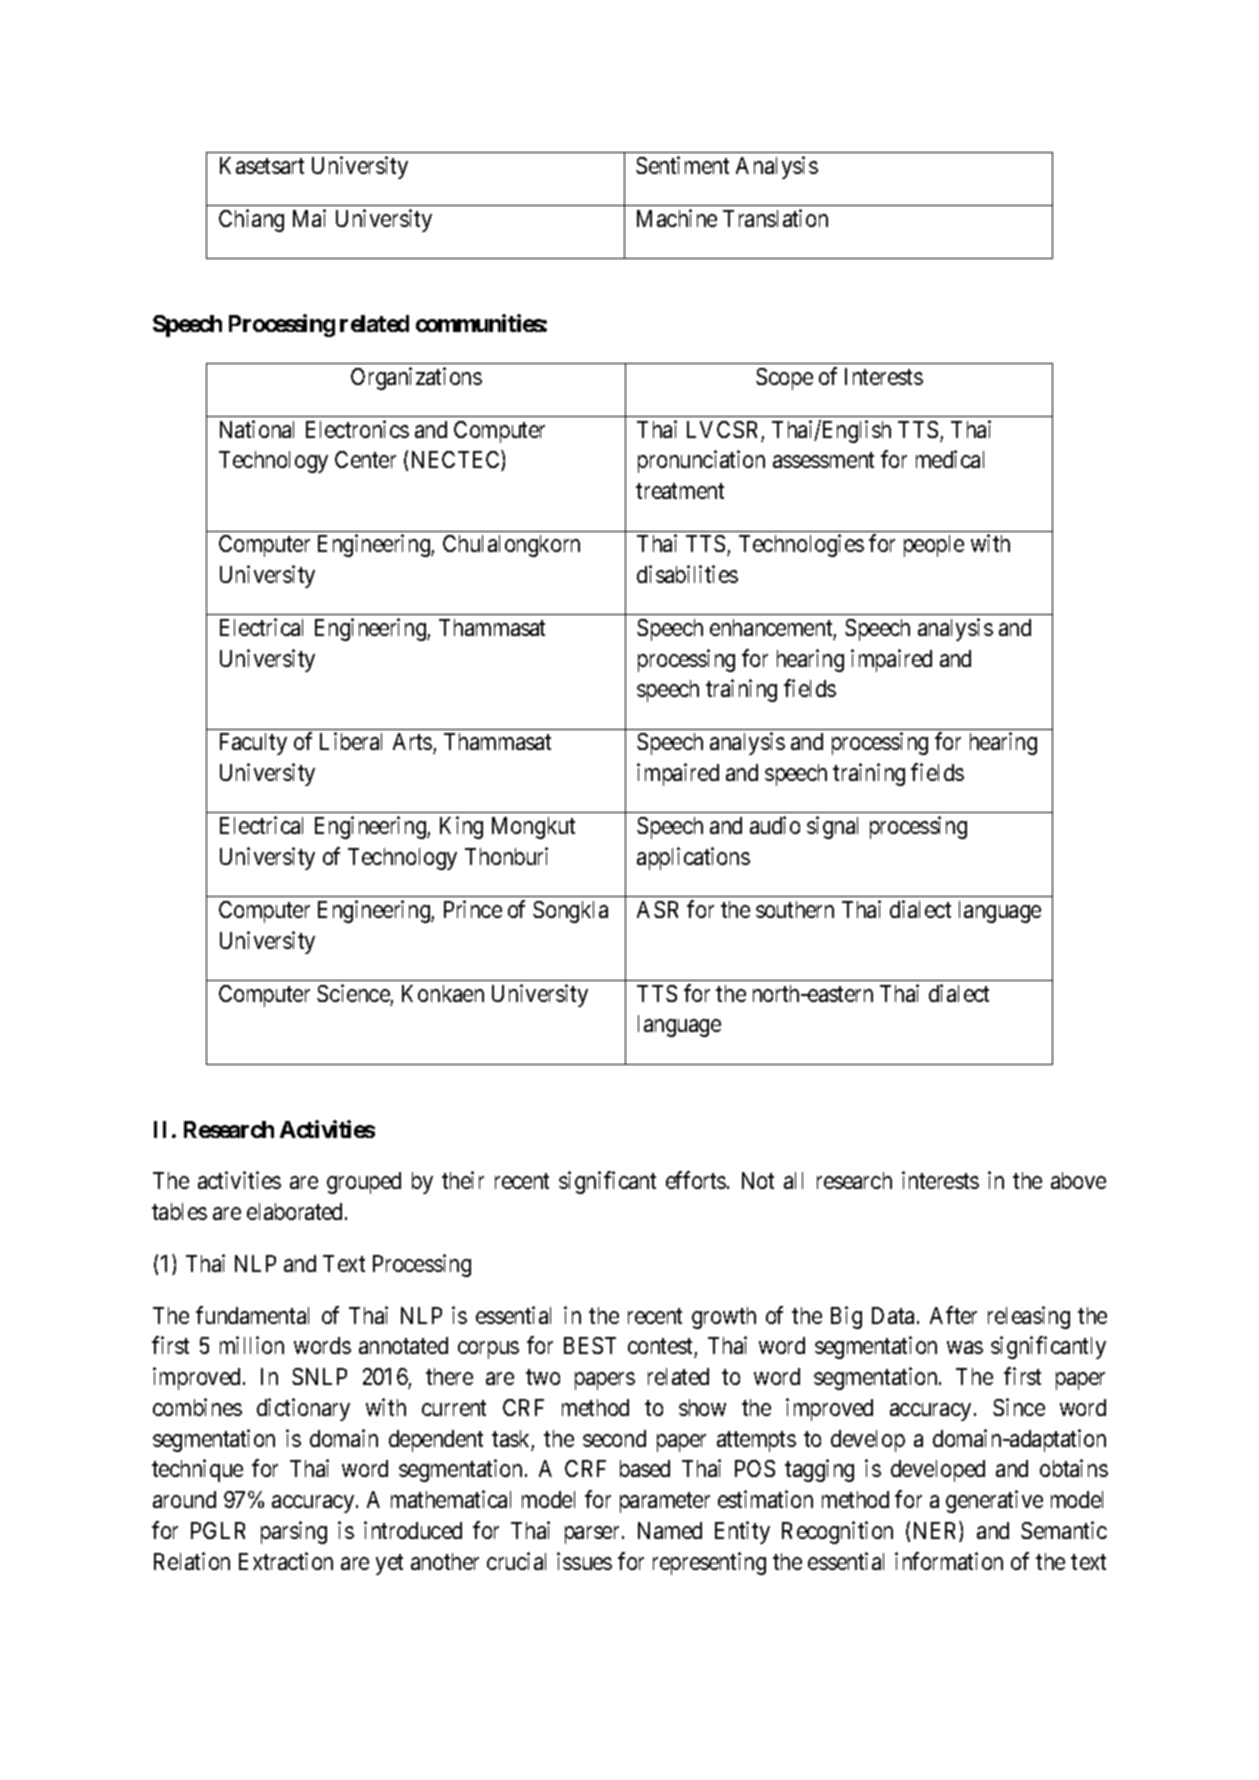 Image resolution: width=1259 pixels, height=1780 pixels. What do you see at coordinates (251, 220) in the screenshot?
I see `Chiang` at bounding box center [251, 220].
